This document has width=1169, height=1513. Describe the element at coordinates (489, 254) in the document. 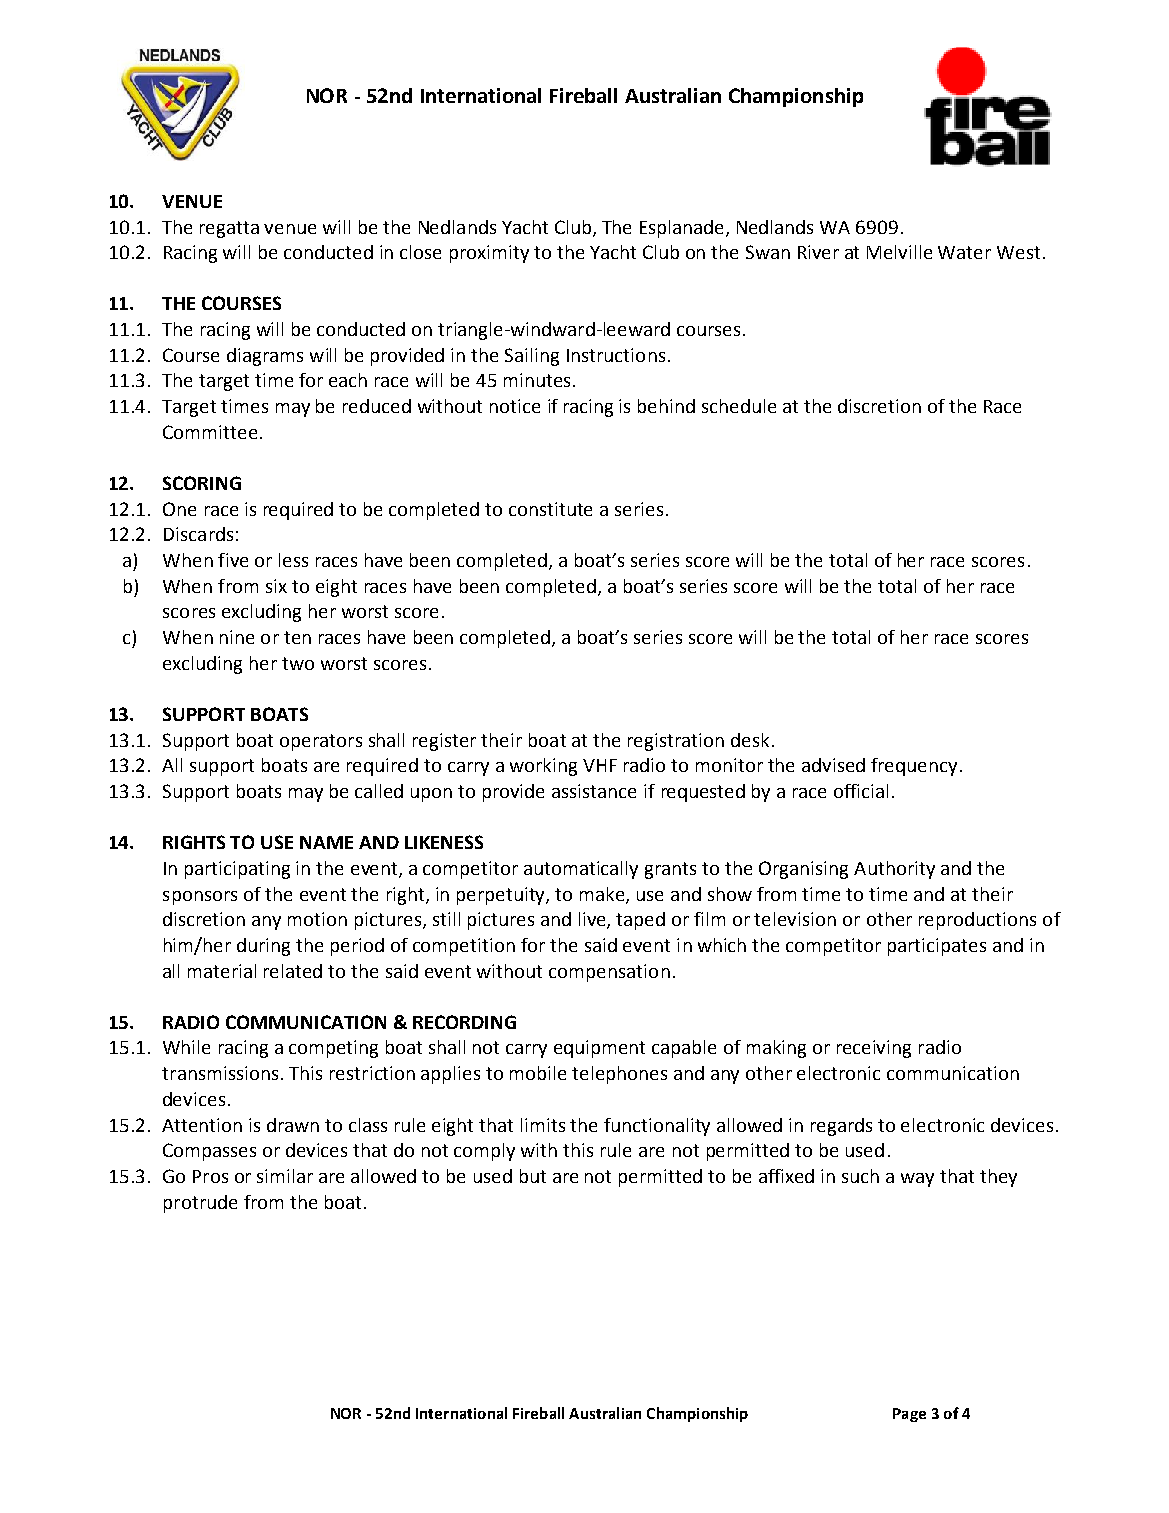

I see `proximity` at that location.
